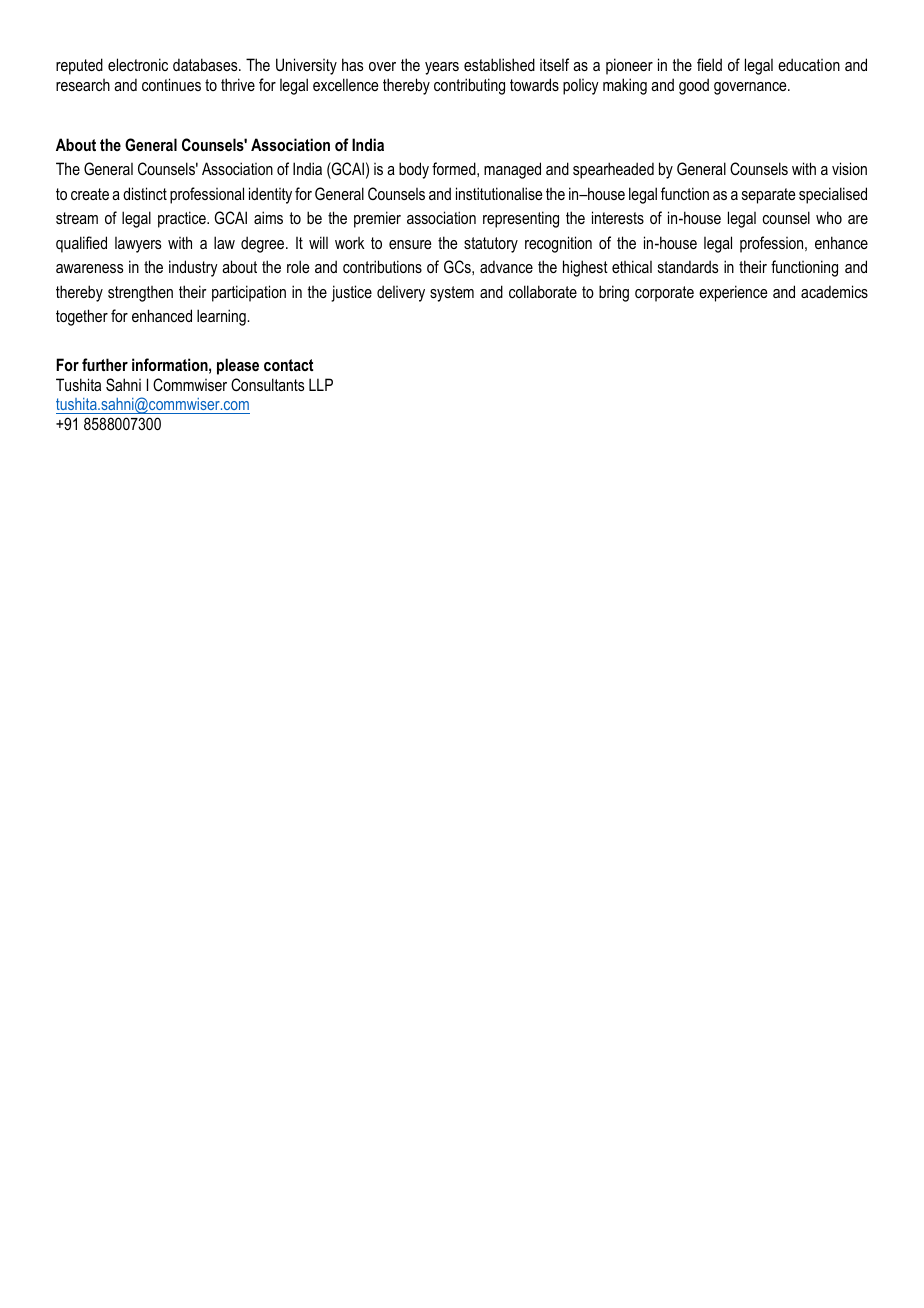 This page has width=924, height=1308. Describe the element at coordinates (414, 170) in the page. I see `body` at that location.
